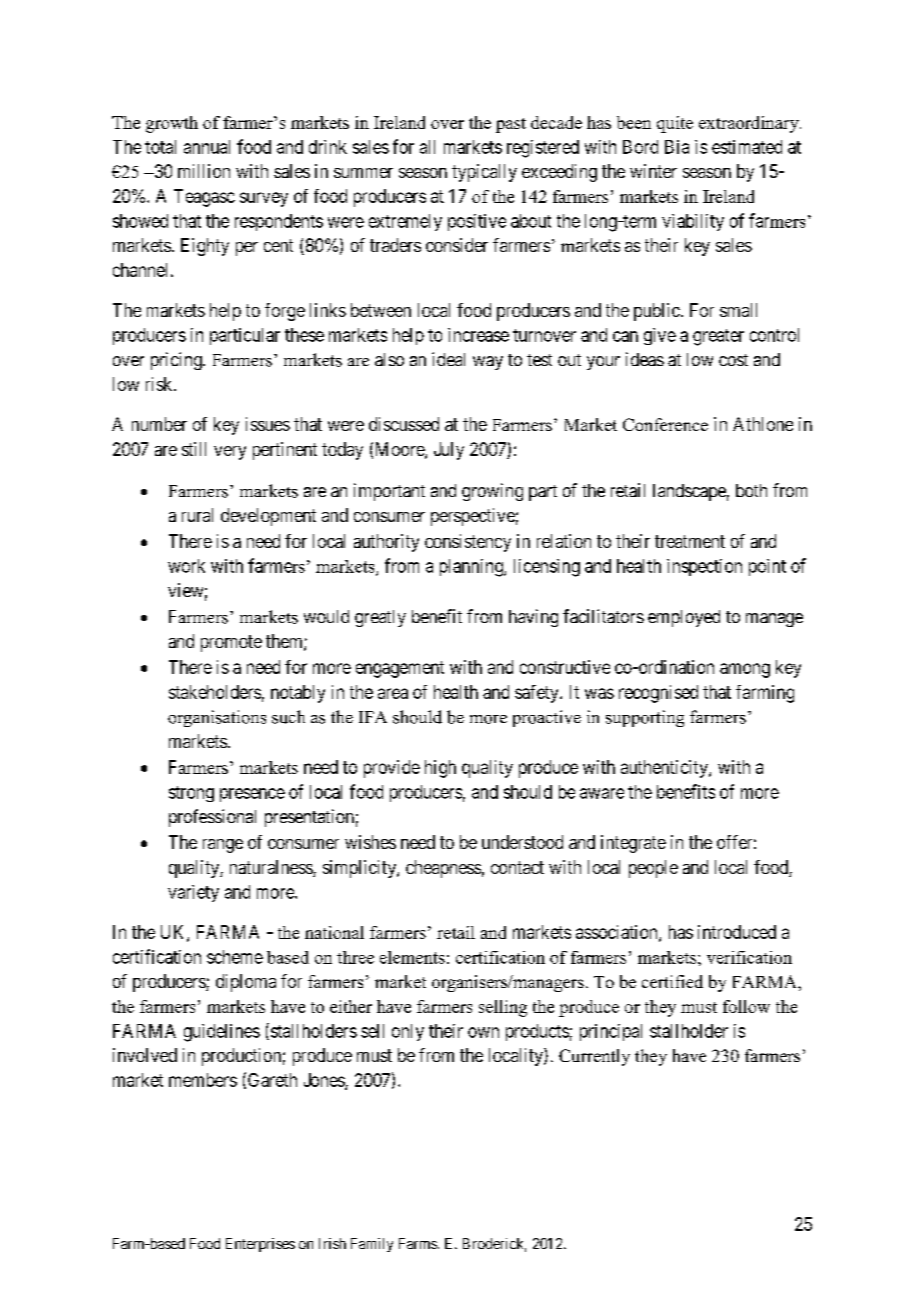  I want to click on Bia, so click(677, 147).
